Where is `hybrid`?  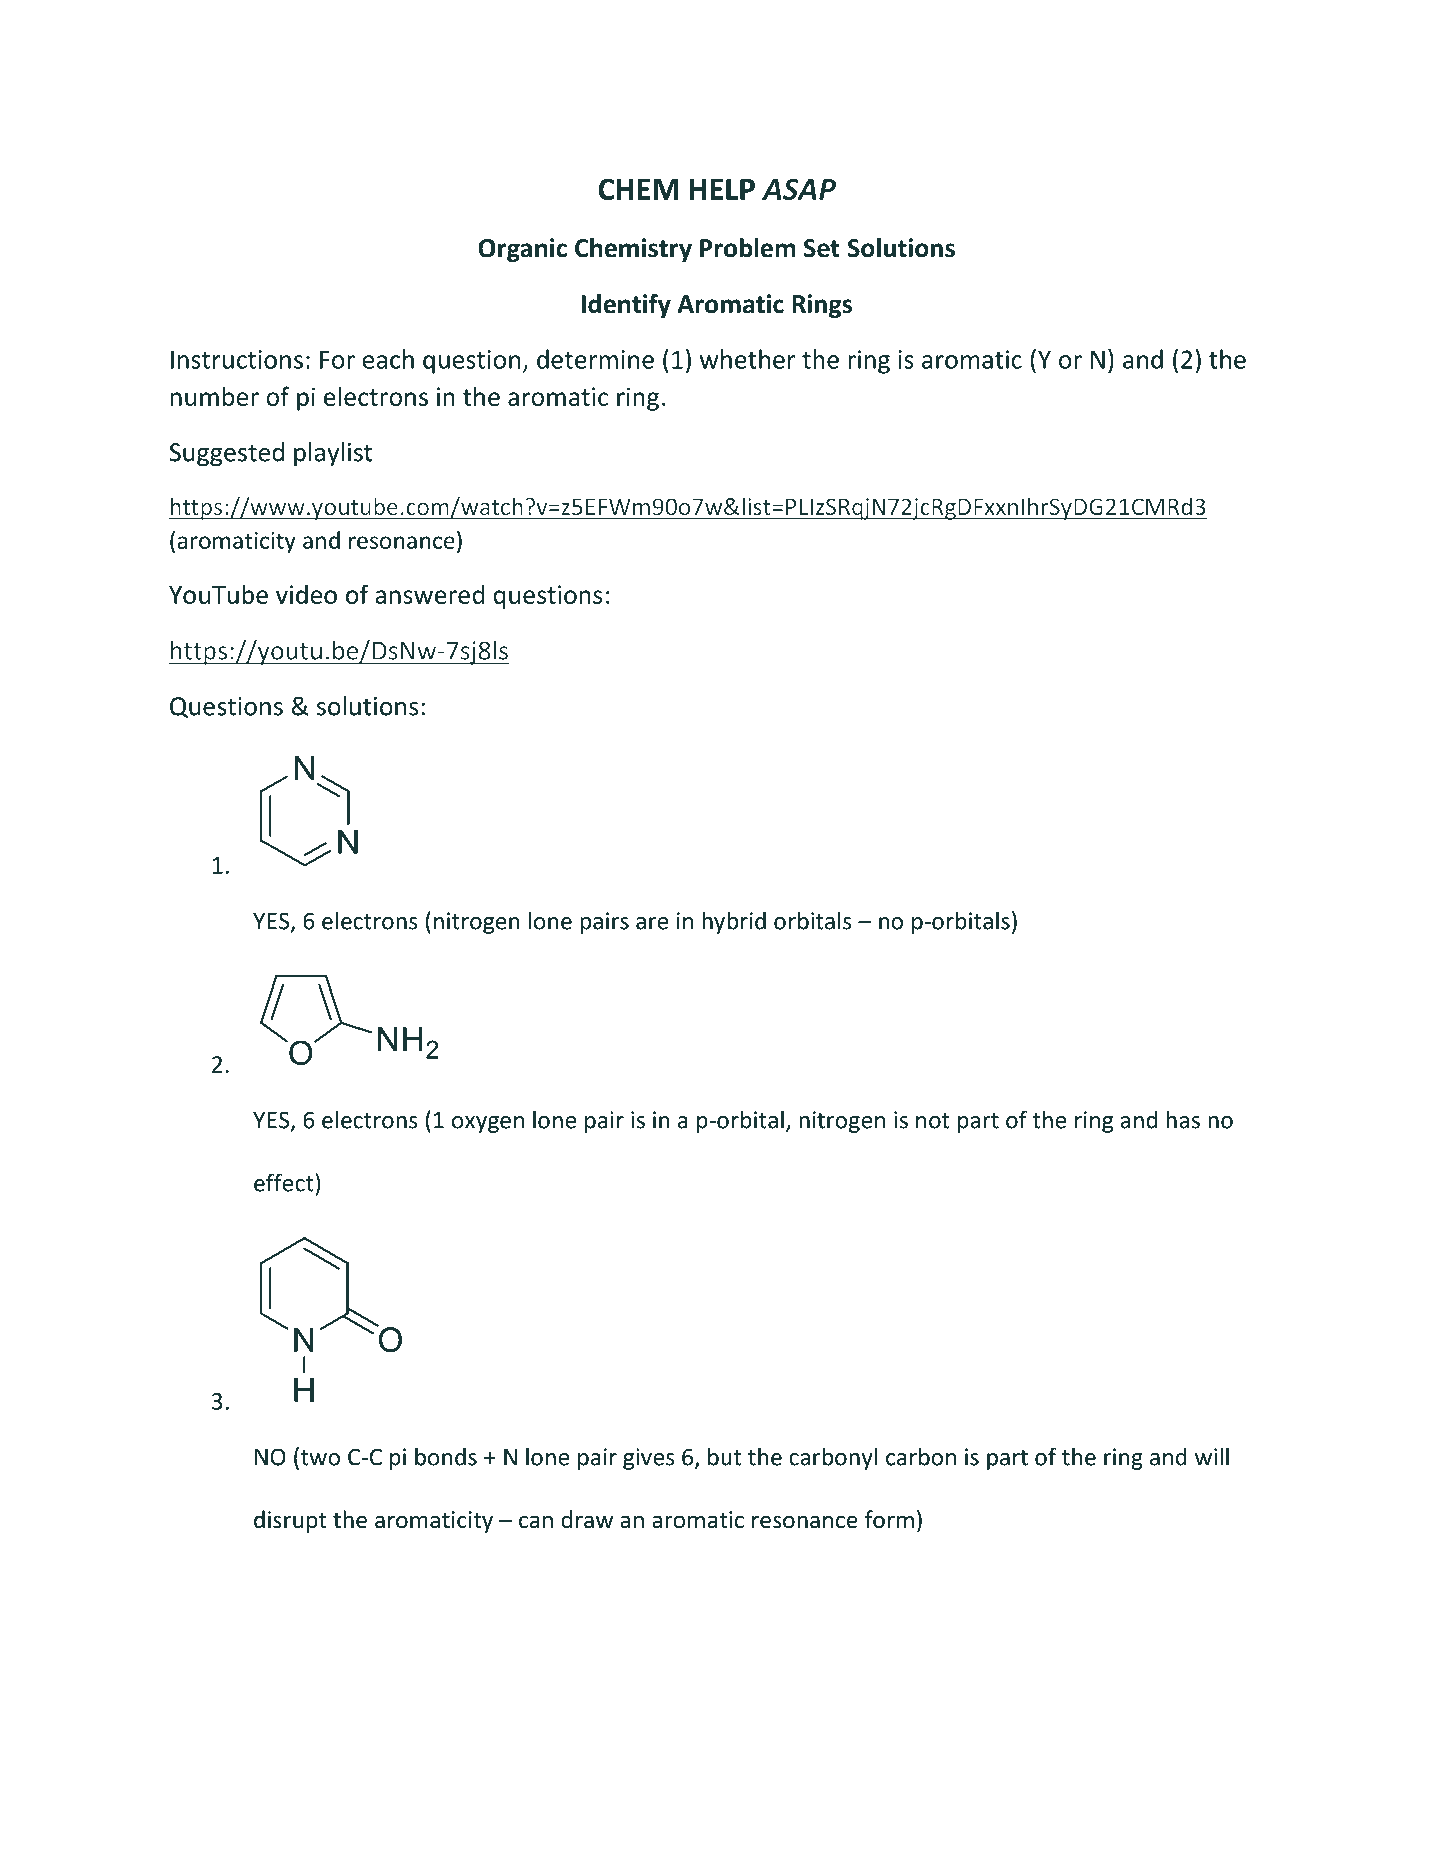
hybrid is located at coordinates (734, 922).
